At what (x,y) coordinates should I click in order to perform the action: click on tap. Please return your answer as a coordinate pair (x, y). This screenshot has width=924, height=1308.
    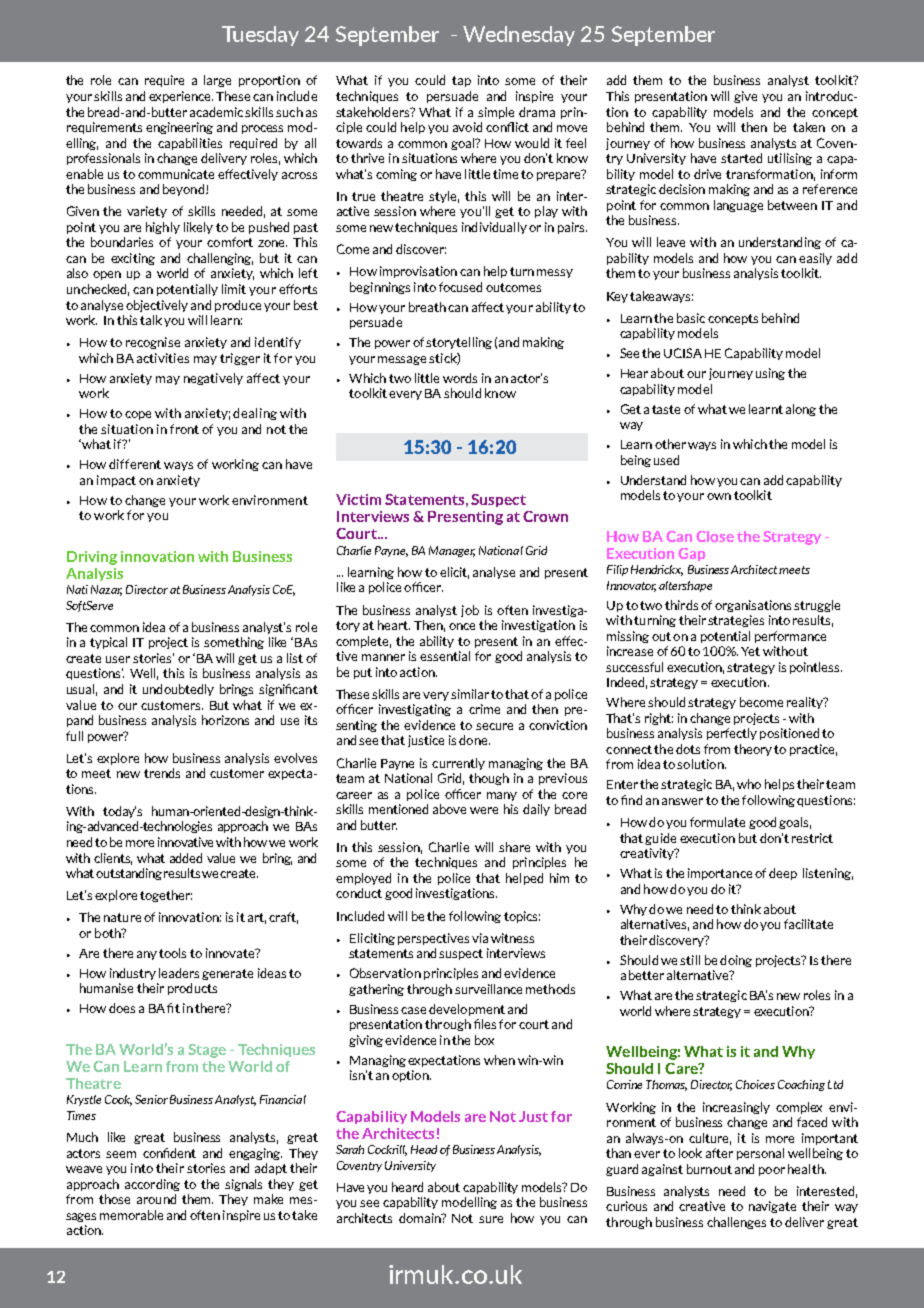
    Looking at the image, I should click on (461, 81).
